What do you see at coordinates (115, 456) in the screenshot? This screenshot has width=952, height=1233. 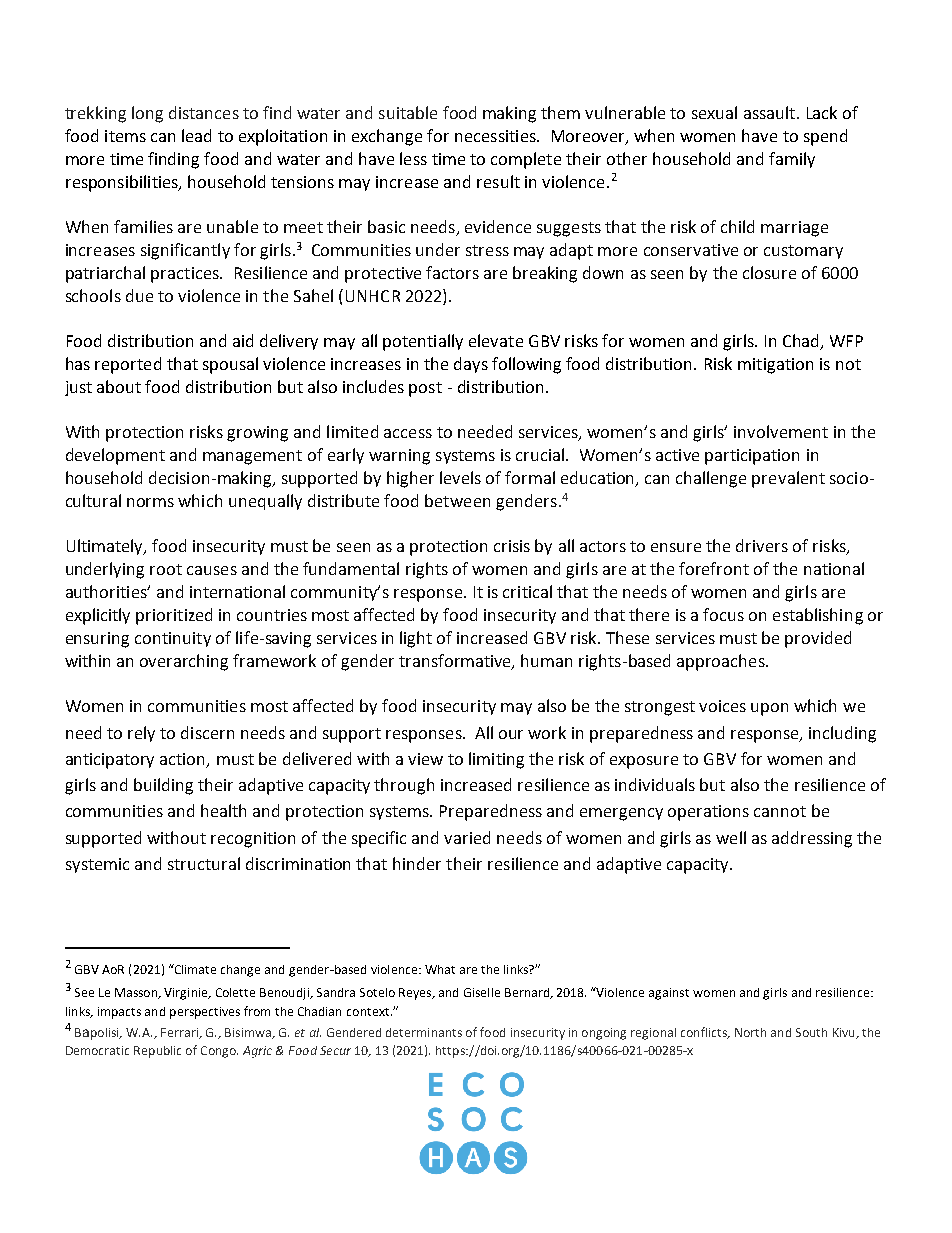 I see `development` at bounding box center [115, 456].
